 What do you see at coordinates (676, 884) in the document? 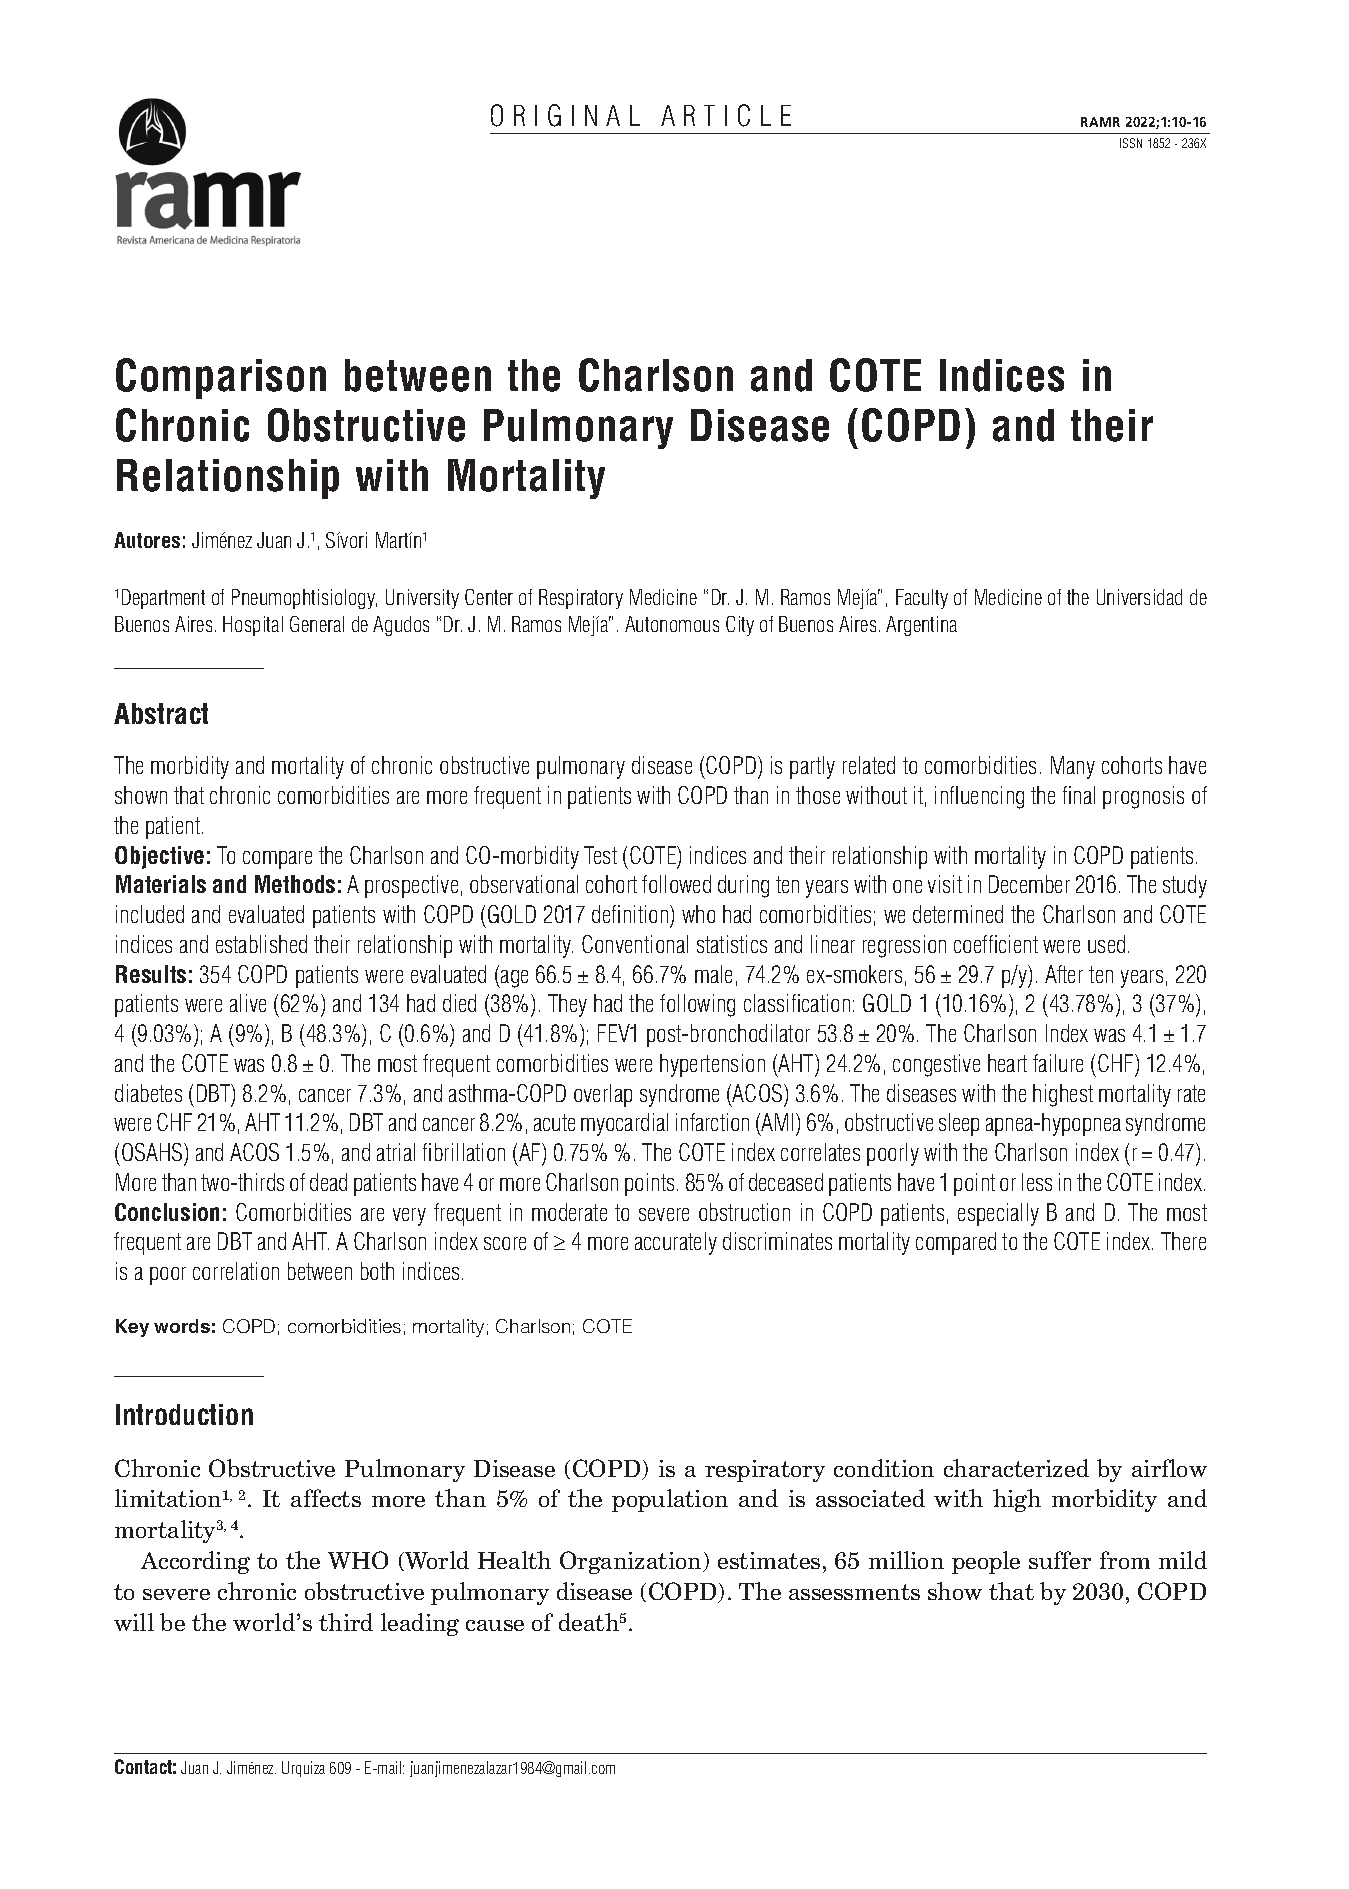
I see `followed` at bounding box center [676, 884].
